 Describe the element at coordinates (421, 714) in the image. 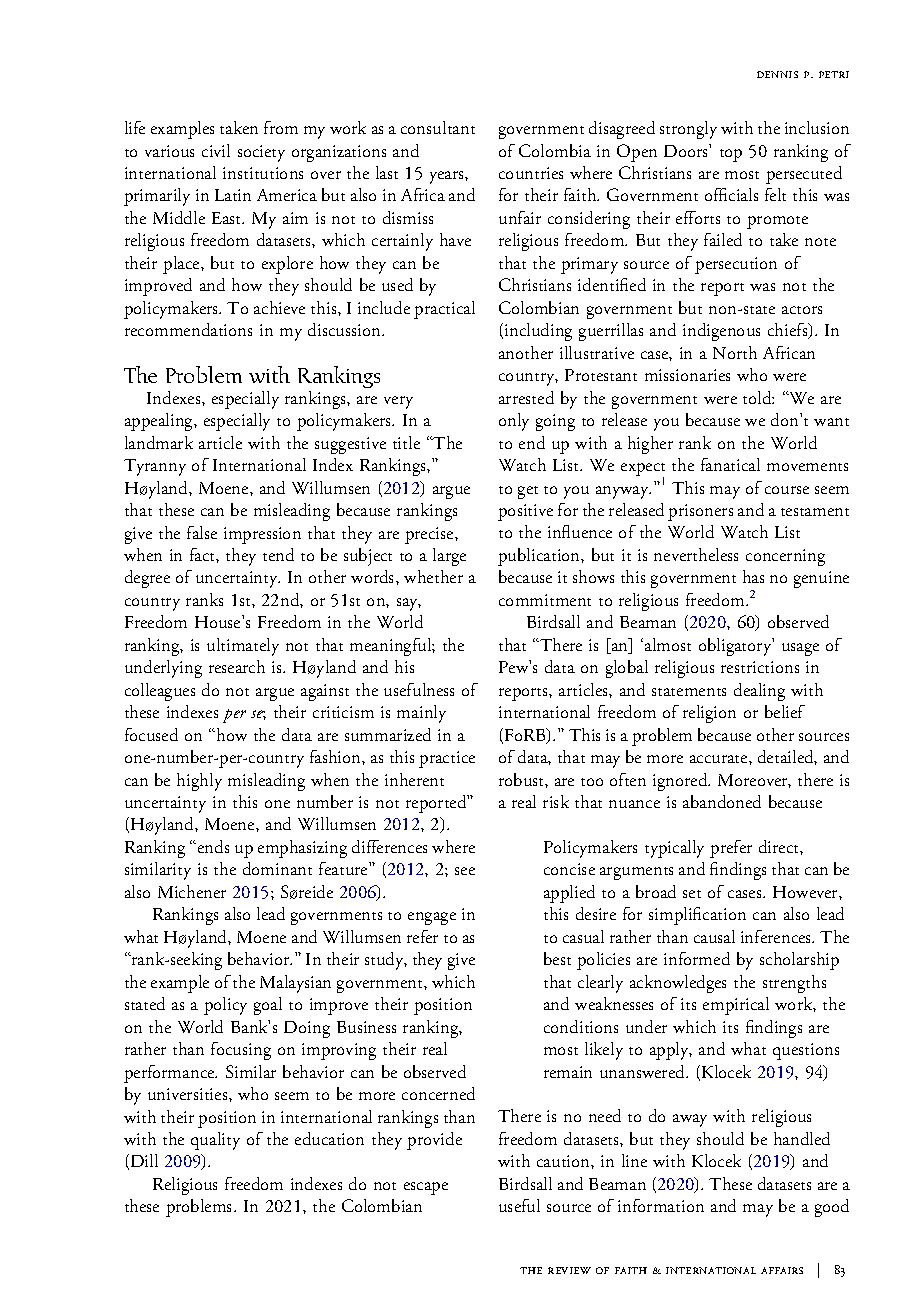

I see `mainly` at that location.
